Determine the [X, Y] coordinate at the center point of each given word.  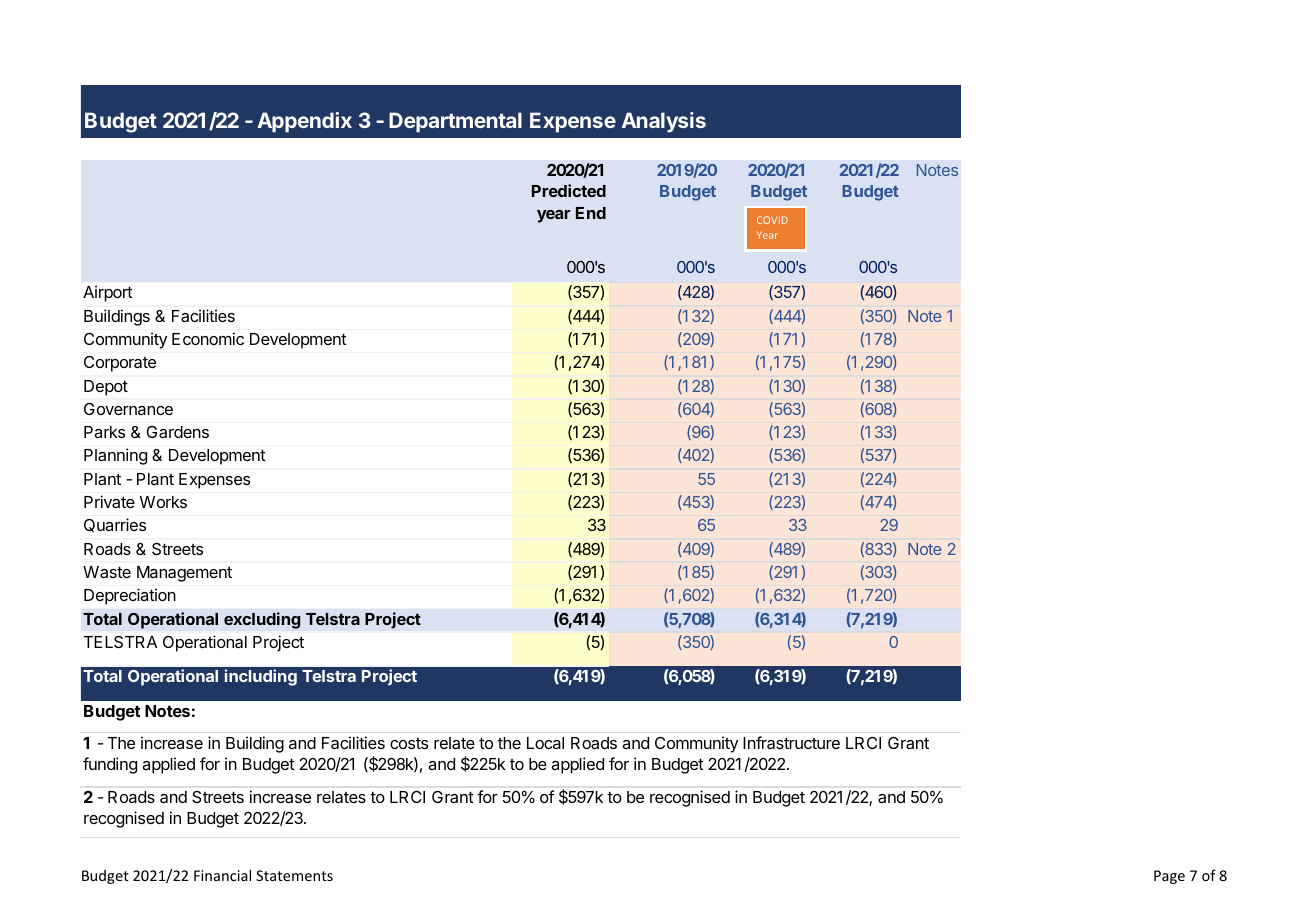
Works [163, 502]
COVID [772, 220]
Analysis [664, 122]
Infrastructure [791, 742]
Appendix [304, 122]
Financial [222, 875]
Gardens [177, 432]
